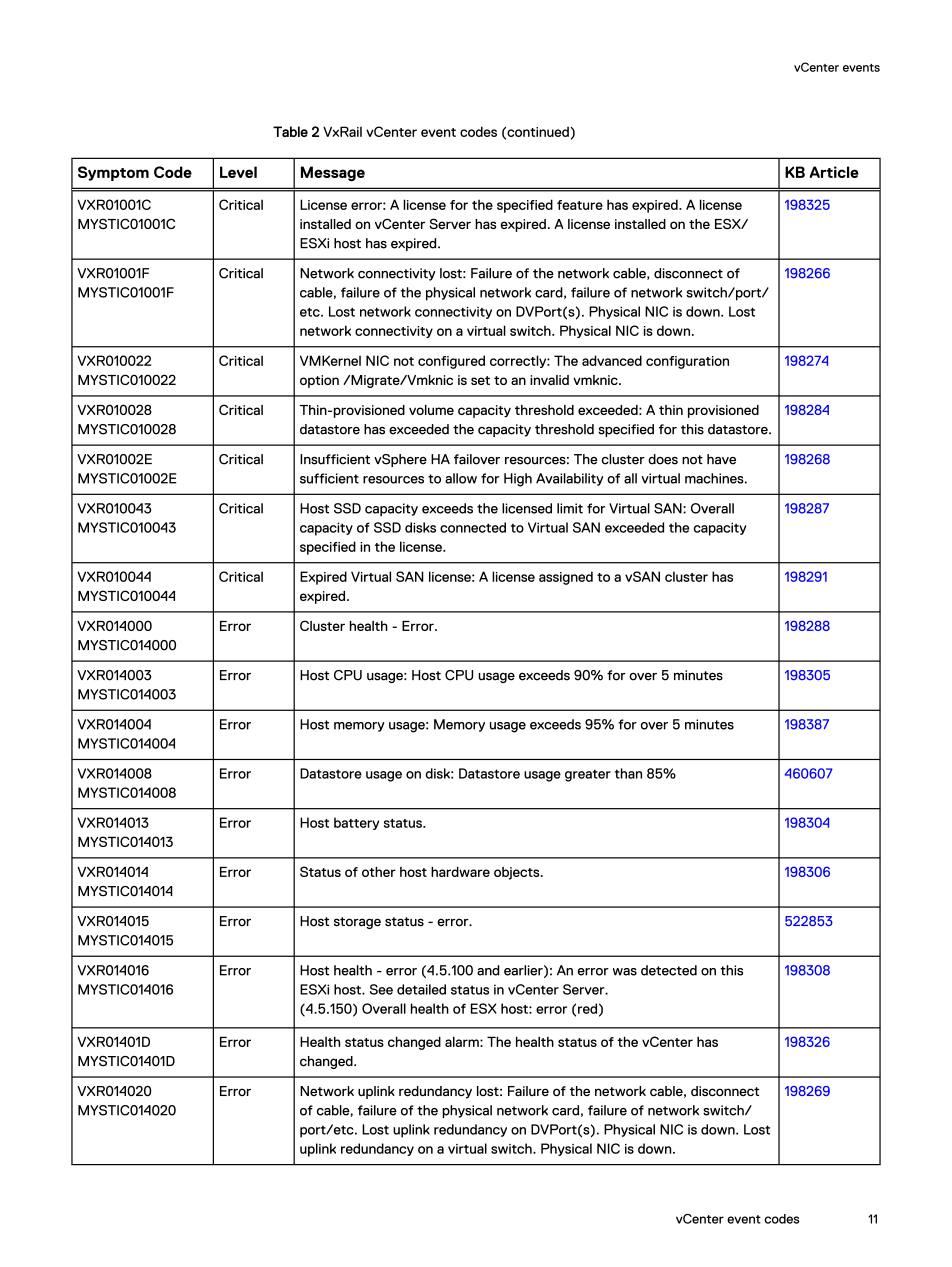 The image size is (952, 1267). I want to click on configuration, so click(687, 362).
